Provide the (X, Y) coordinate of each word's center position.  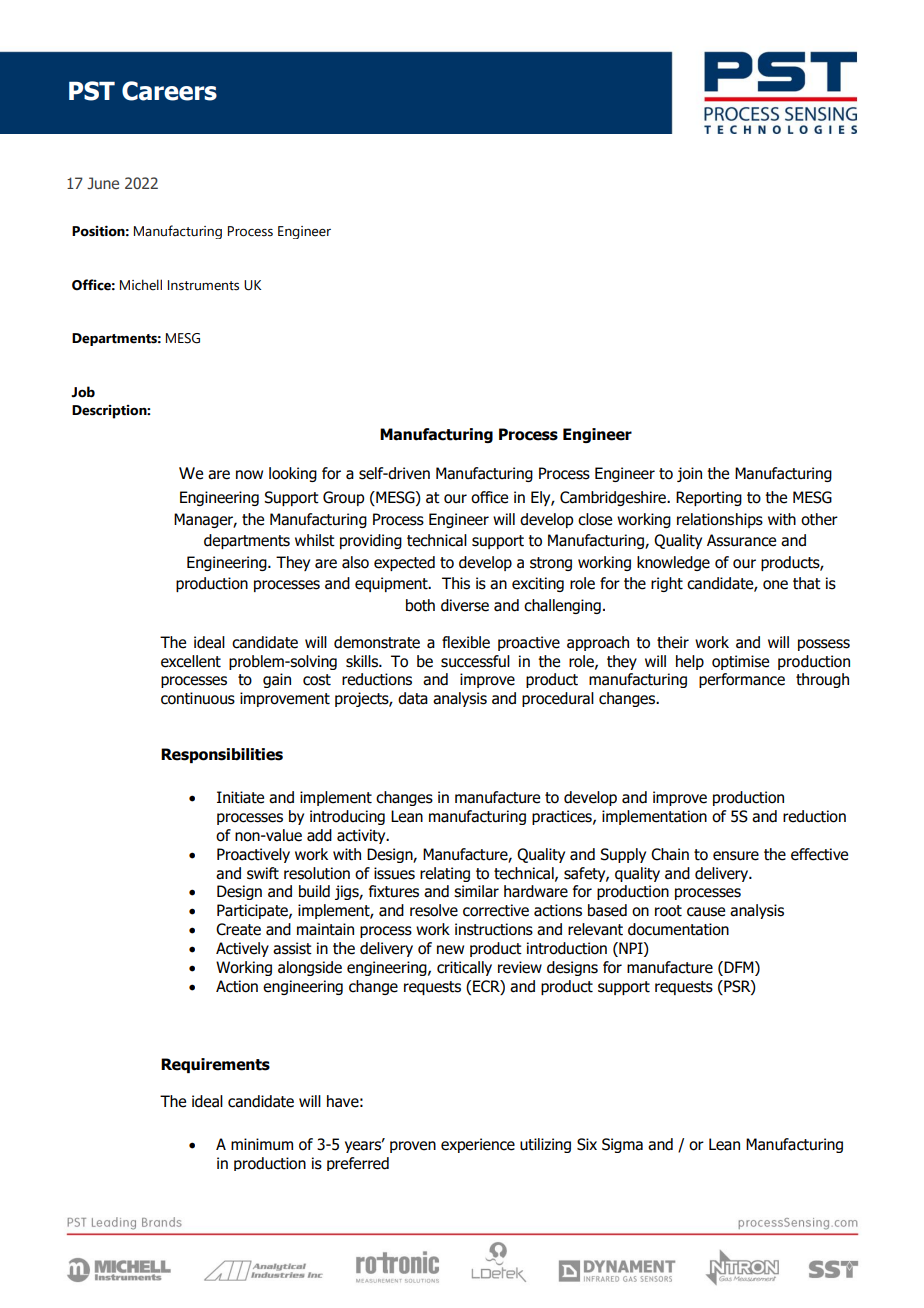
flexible (466, 642)
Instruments (203, 285)
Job (83, 392)
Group (344, 498)
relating (445, 874)
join (689, 474)
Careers (169, 91)
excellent (191, 661)
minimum (262, 1144)
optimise (740, 662)
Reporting (709, 498)
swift (263, 873)
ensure (736, 856)
